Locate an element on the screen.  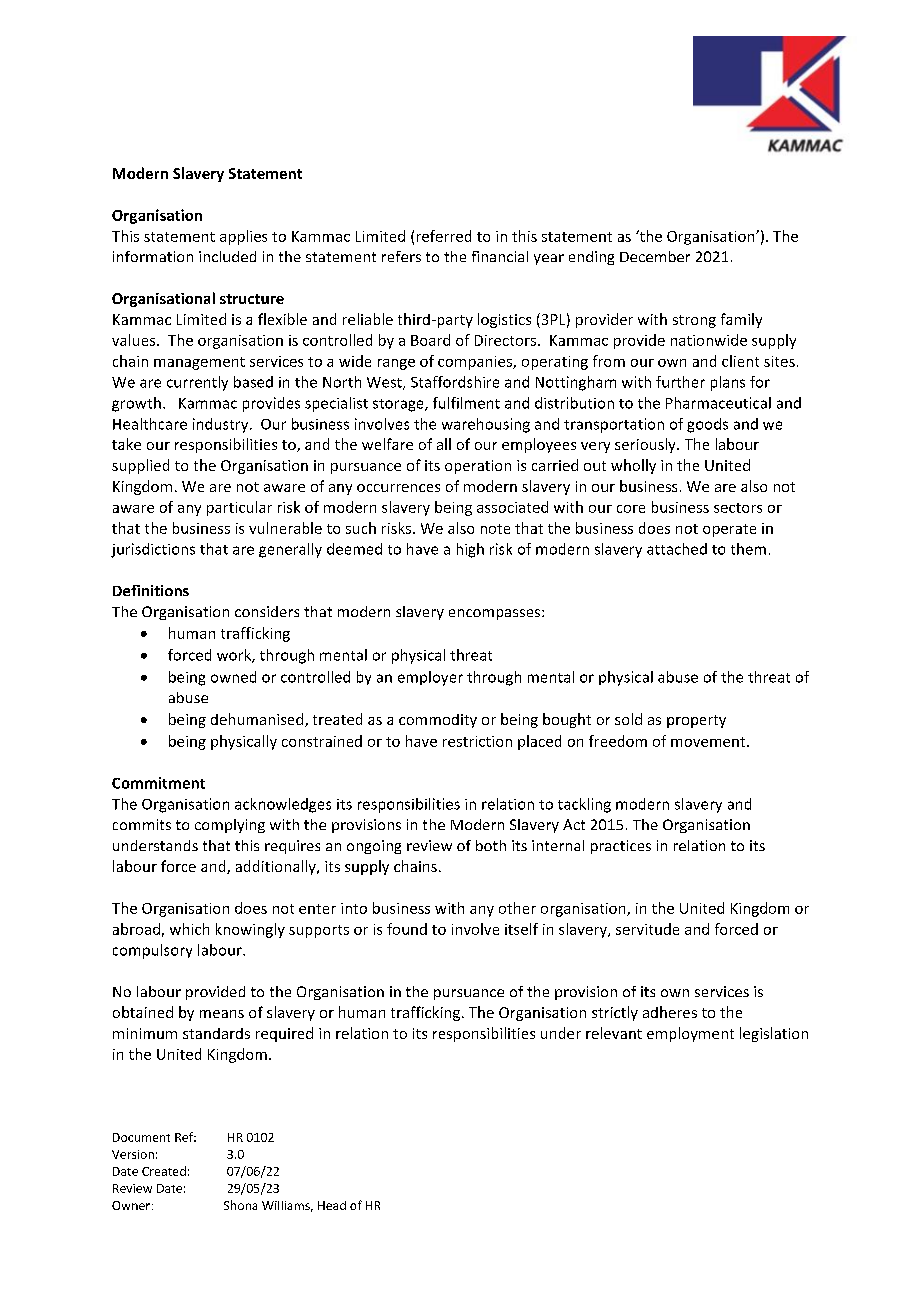
both is located at coordinates (491, 845).
